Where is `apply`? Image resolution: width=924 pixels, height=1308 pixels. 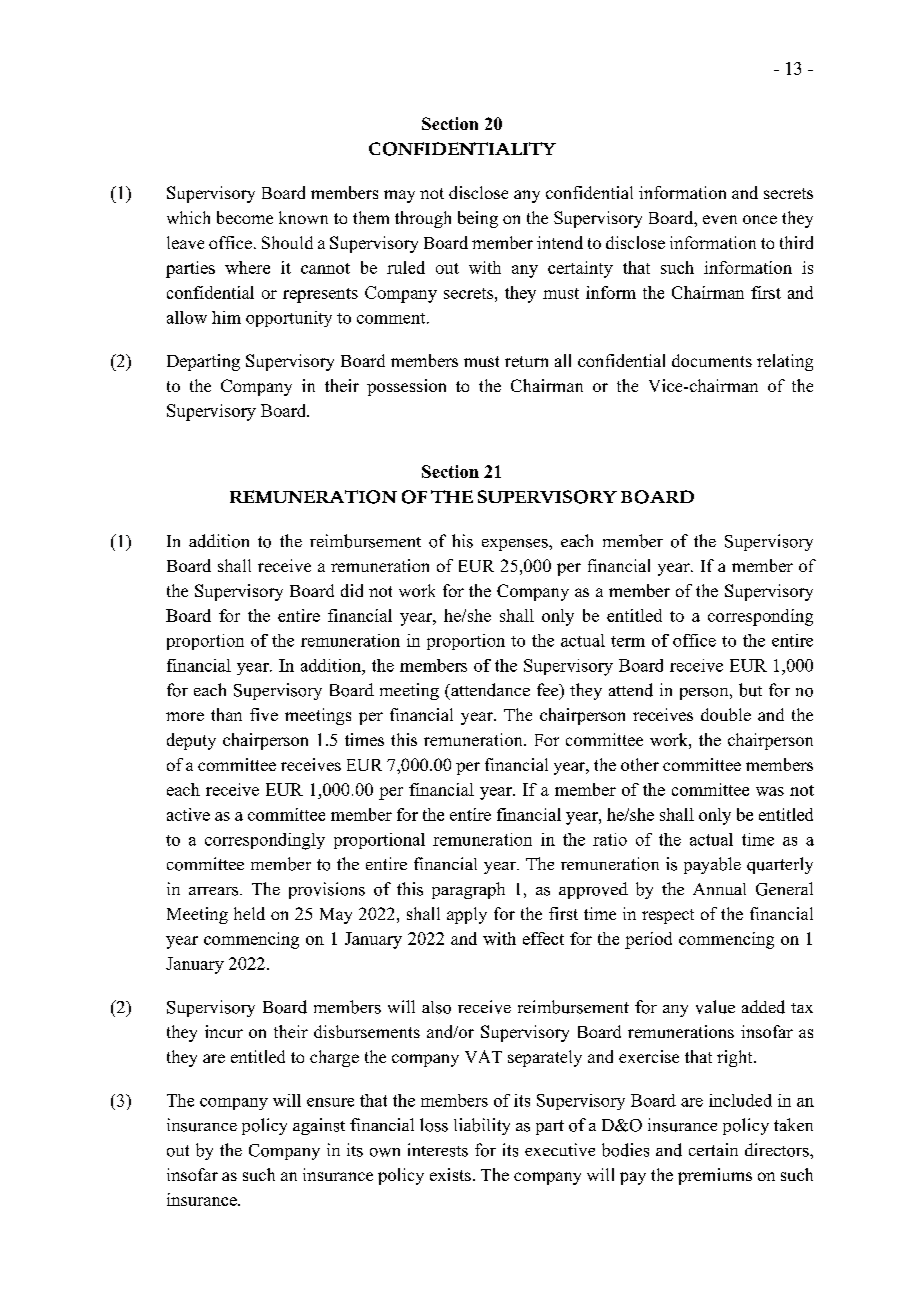 apply is located at coordinates (467, 915).
